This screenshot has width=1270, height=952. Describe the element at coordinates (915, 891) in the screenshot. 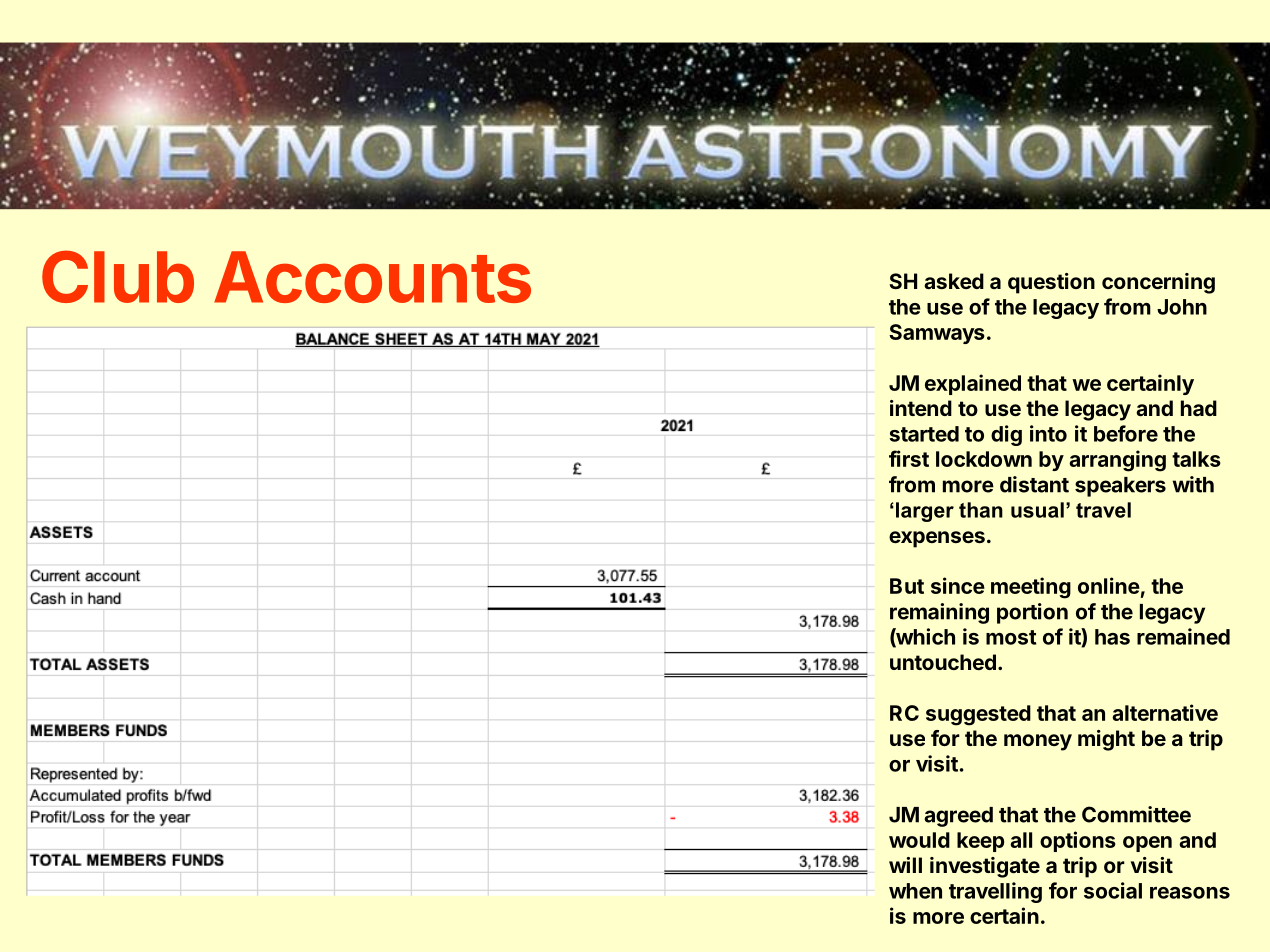

I see `when` at that location.
